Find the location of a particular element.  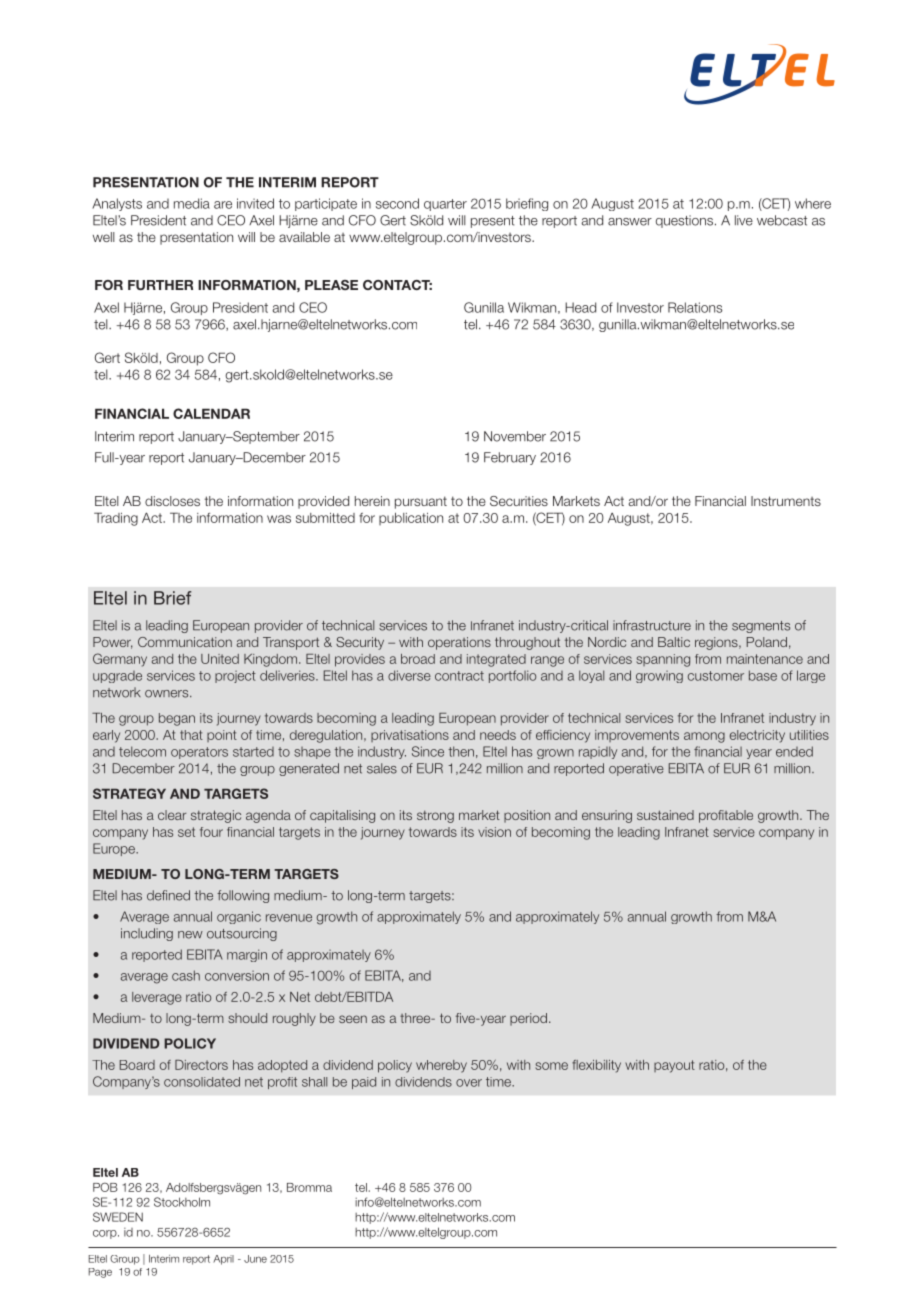

defined is located at coordinates (168, 895).
